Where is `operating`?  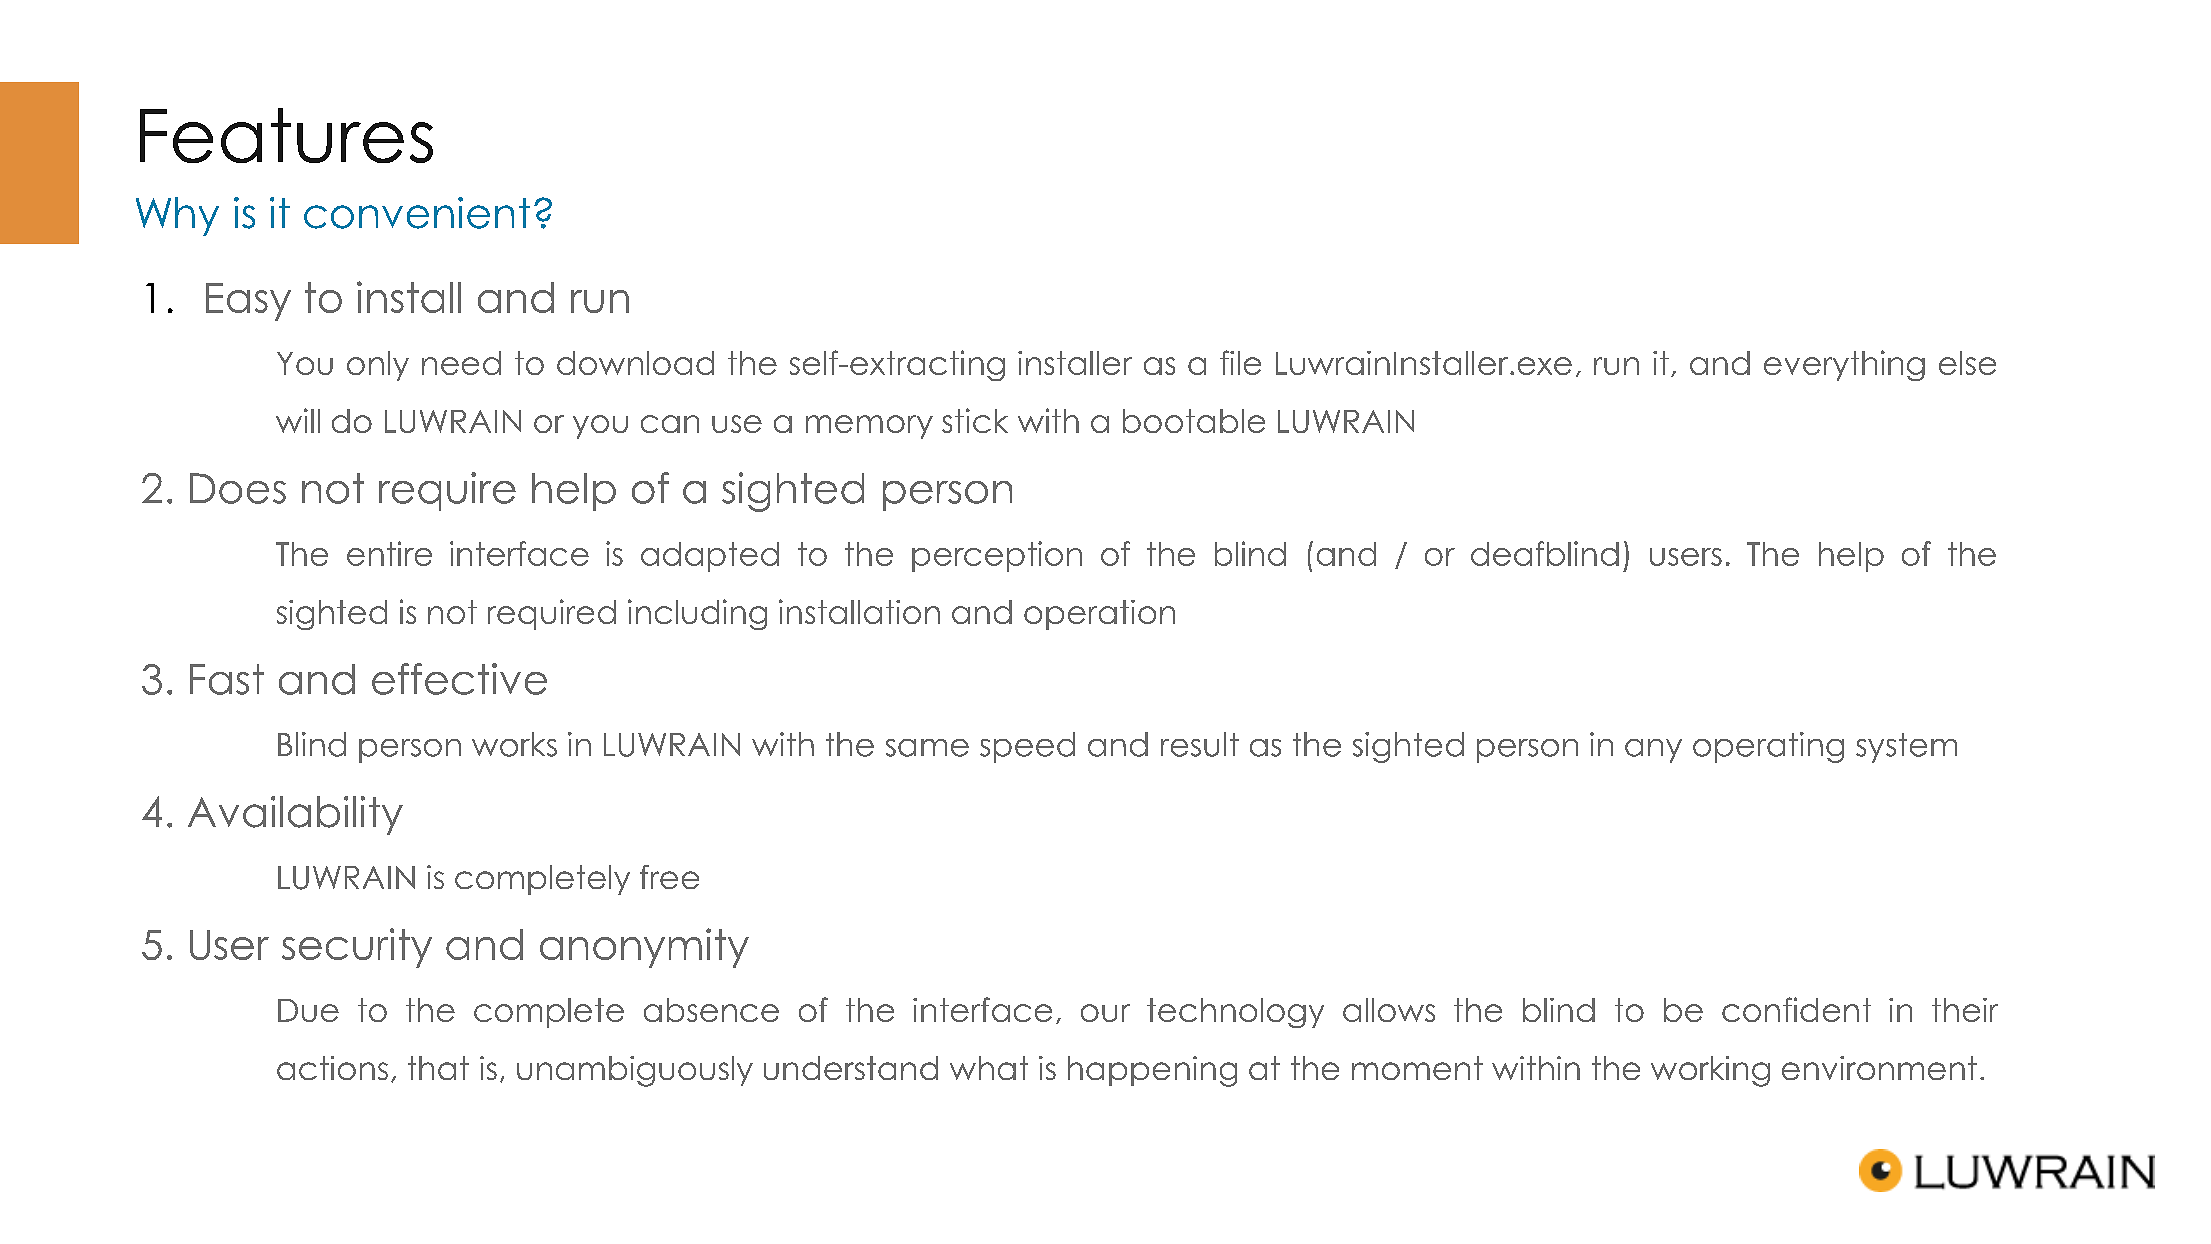 operating is located at coordinates (1768, 747).
